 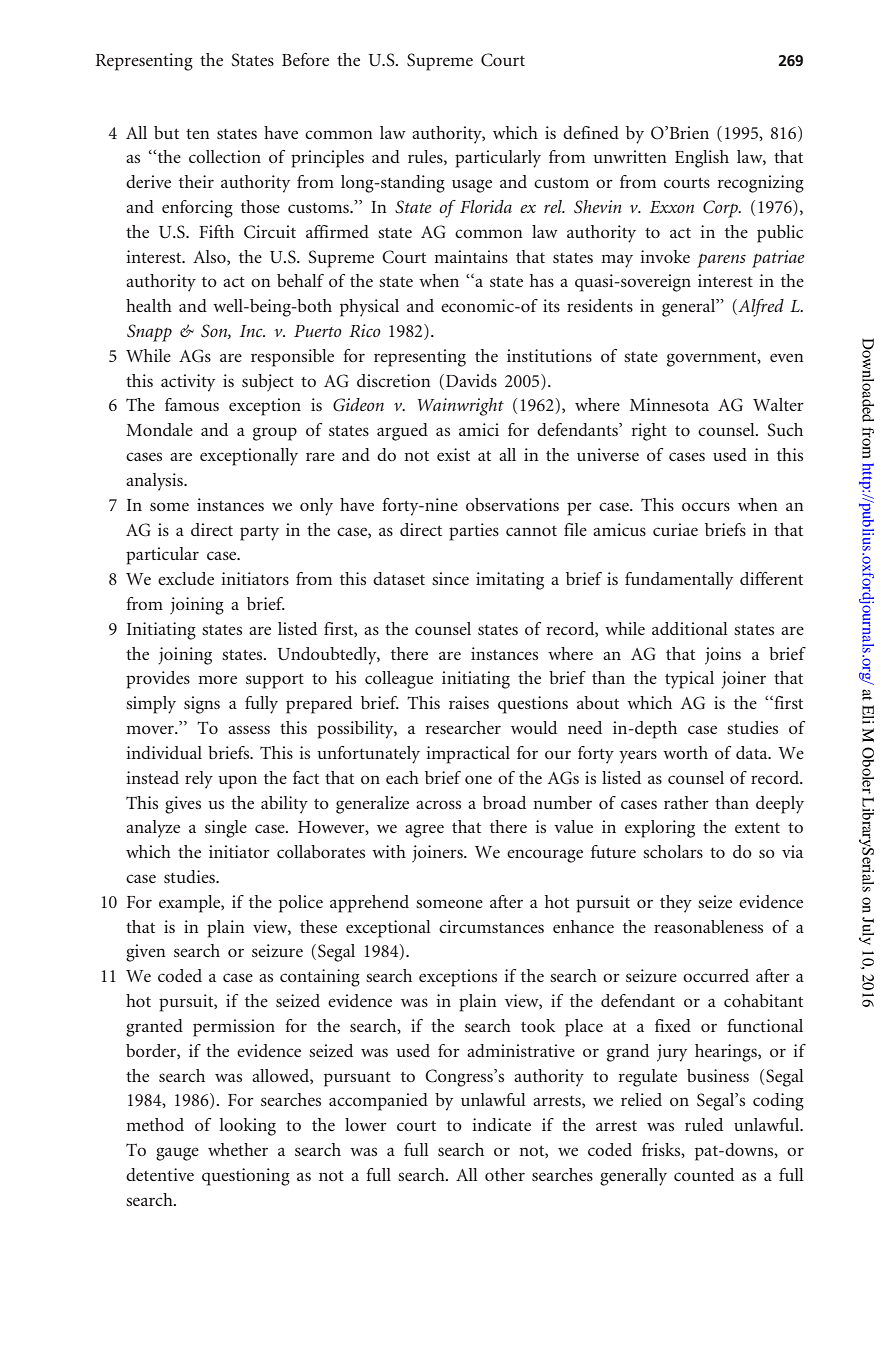 What do you see at coordinates (237, 782) in the screenshot?
I see `upon` at bounding box center [237, 782].
